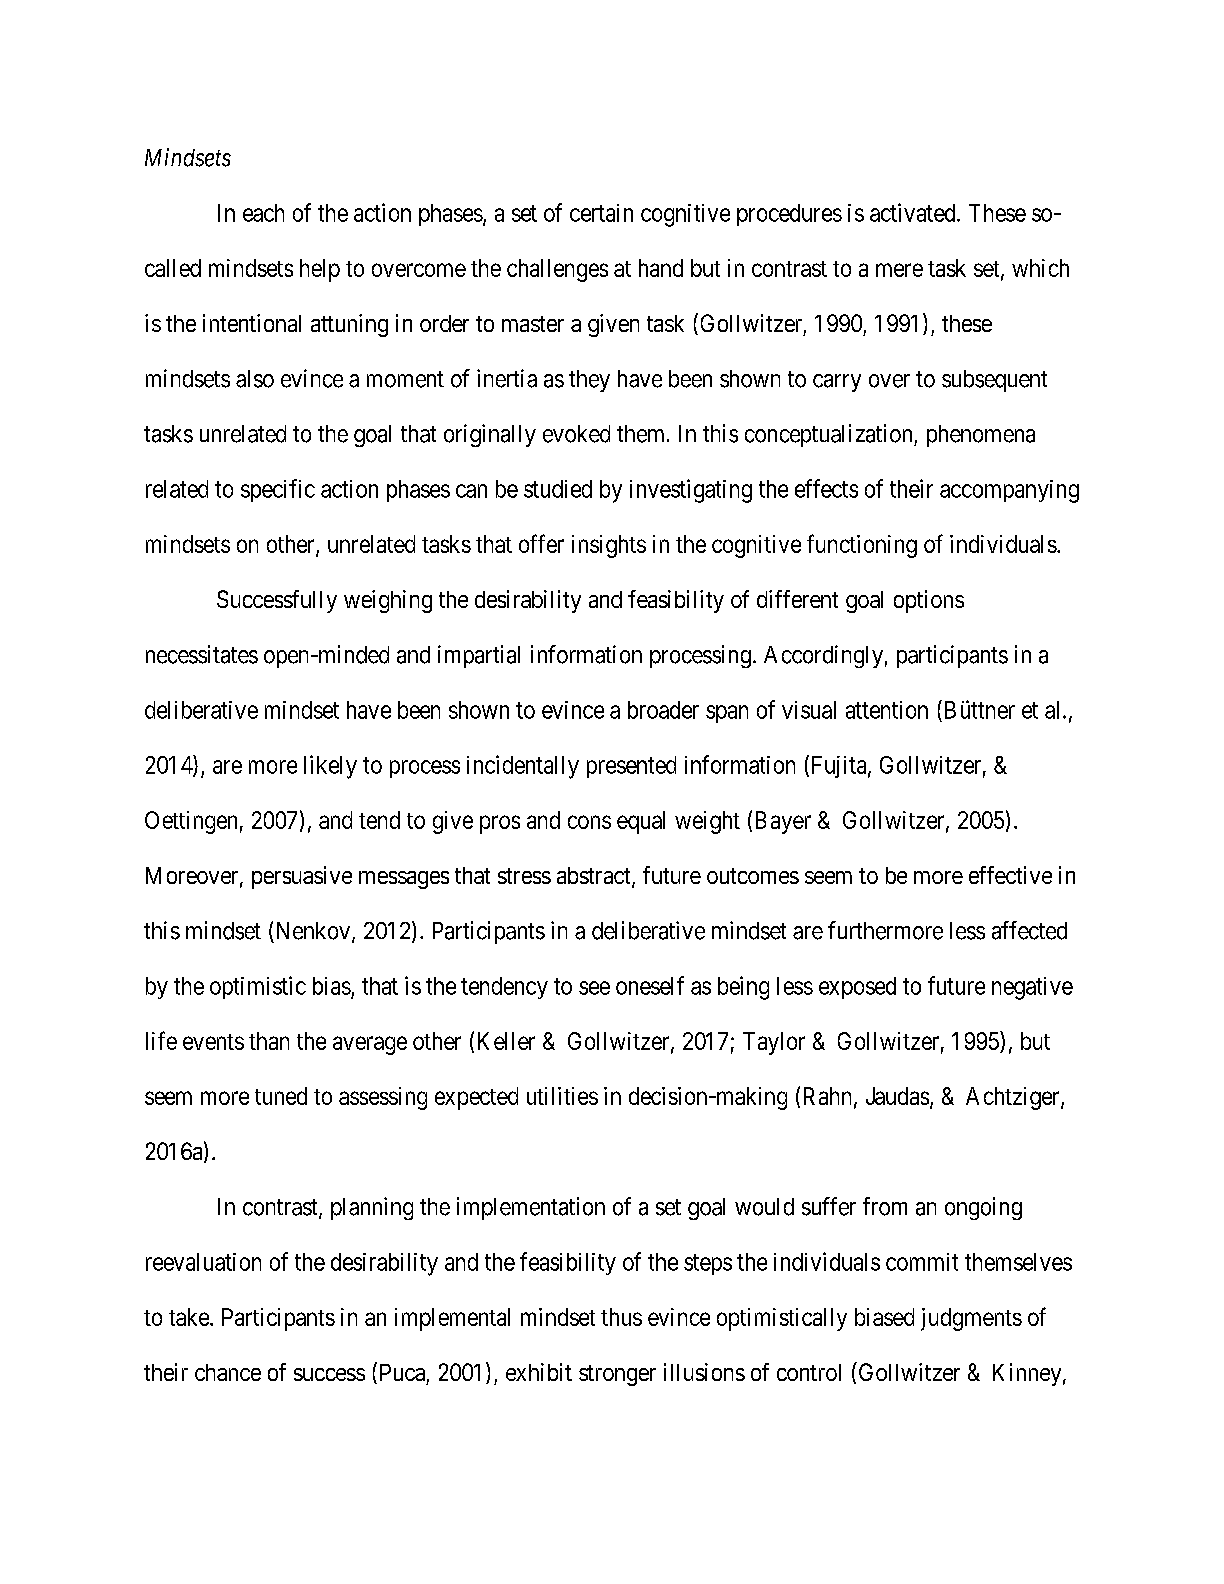 The width and height of the document is (1224, 1584). What do you see at coordinates (589, 822) in the document?
I see `cons` at bounding box center [589, 822].
